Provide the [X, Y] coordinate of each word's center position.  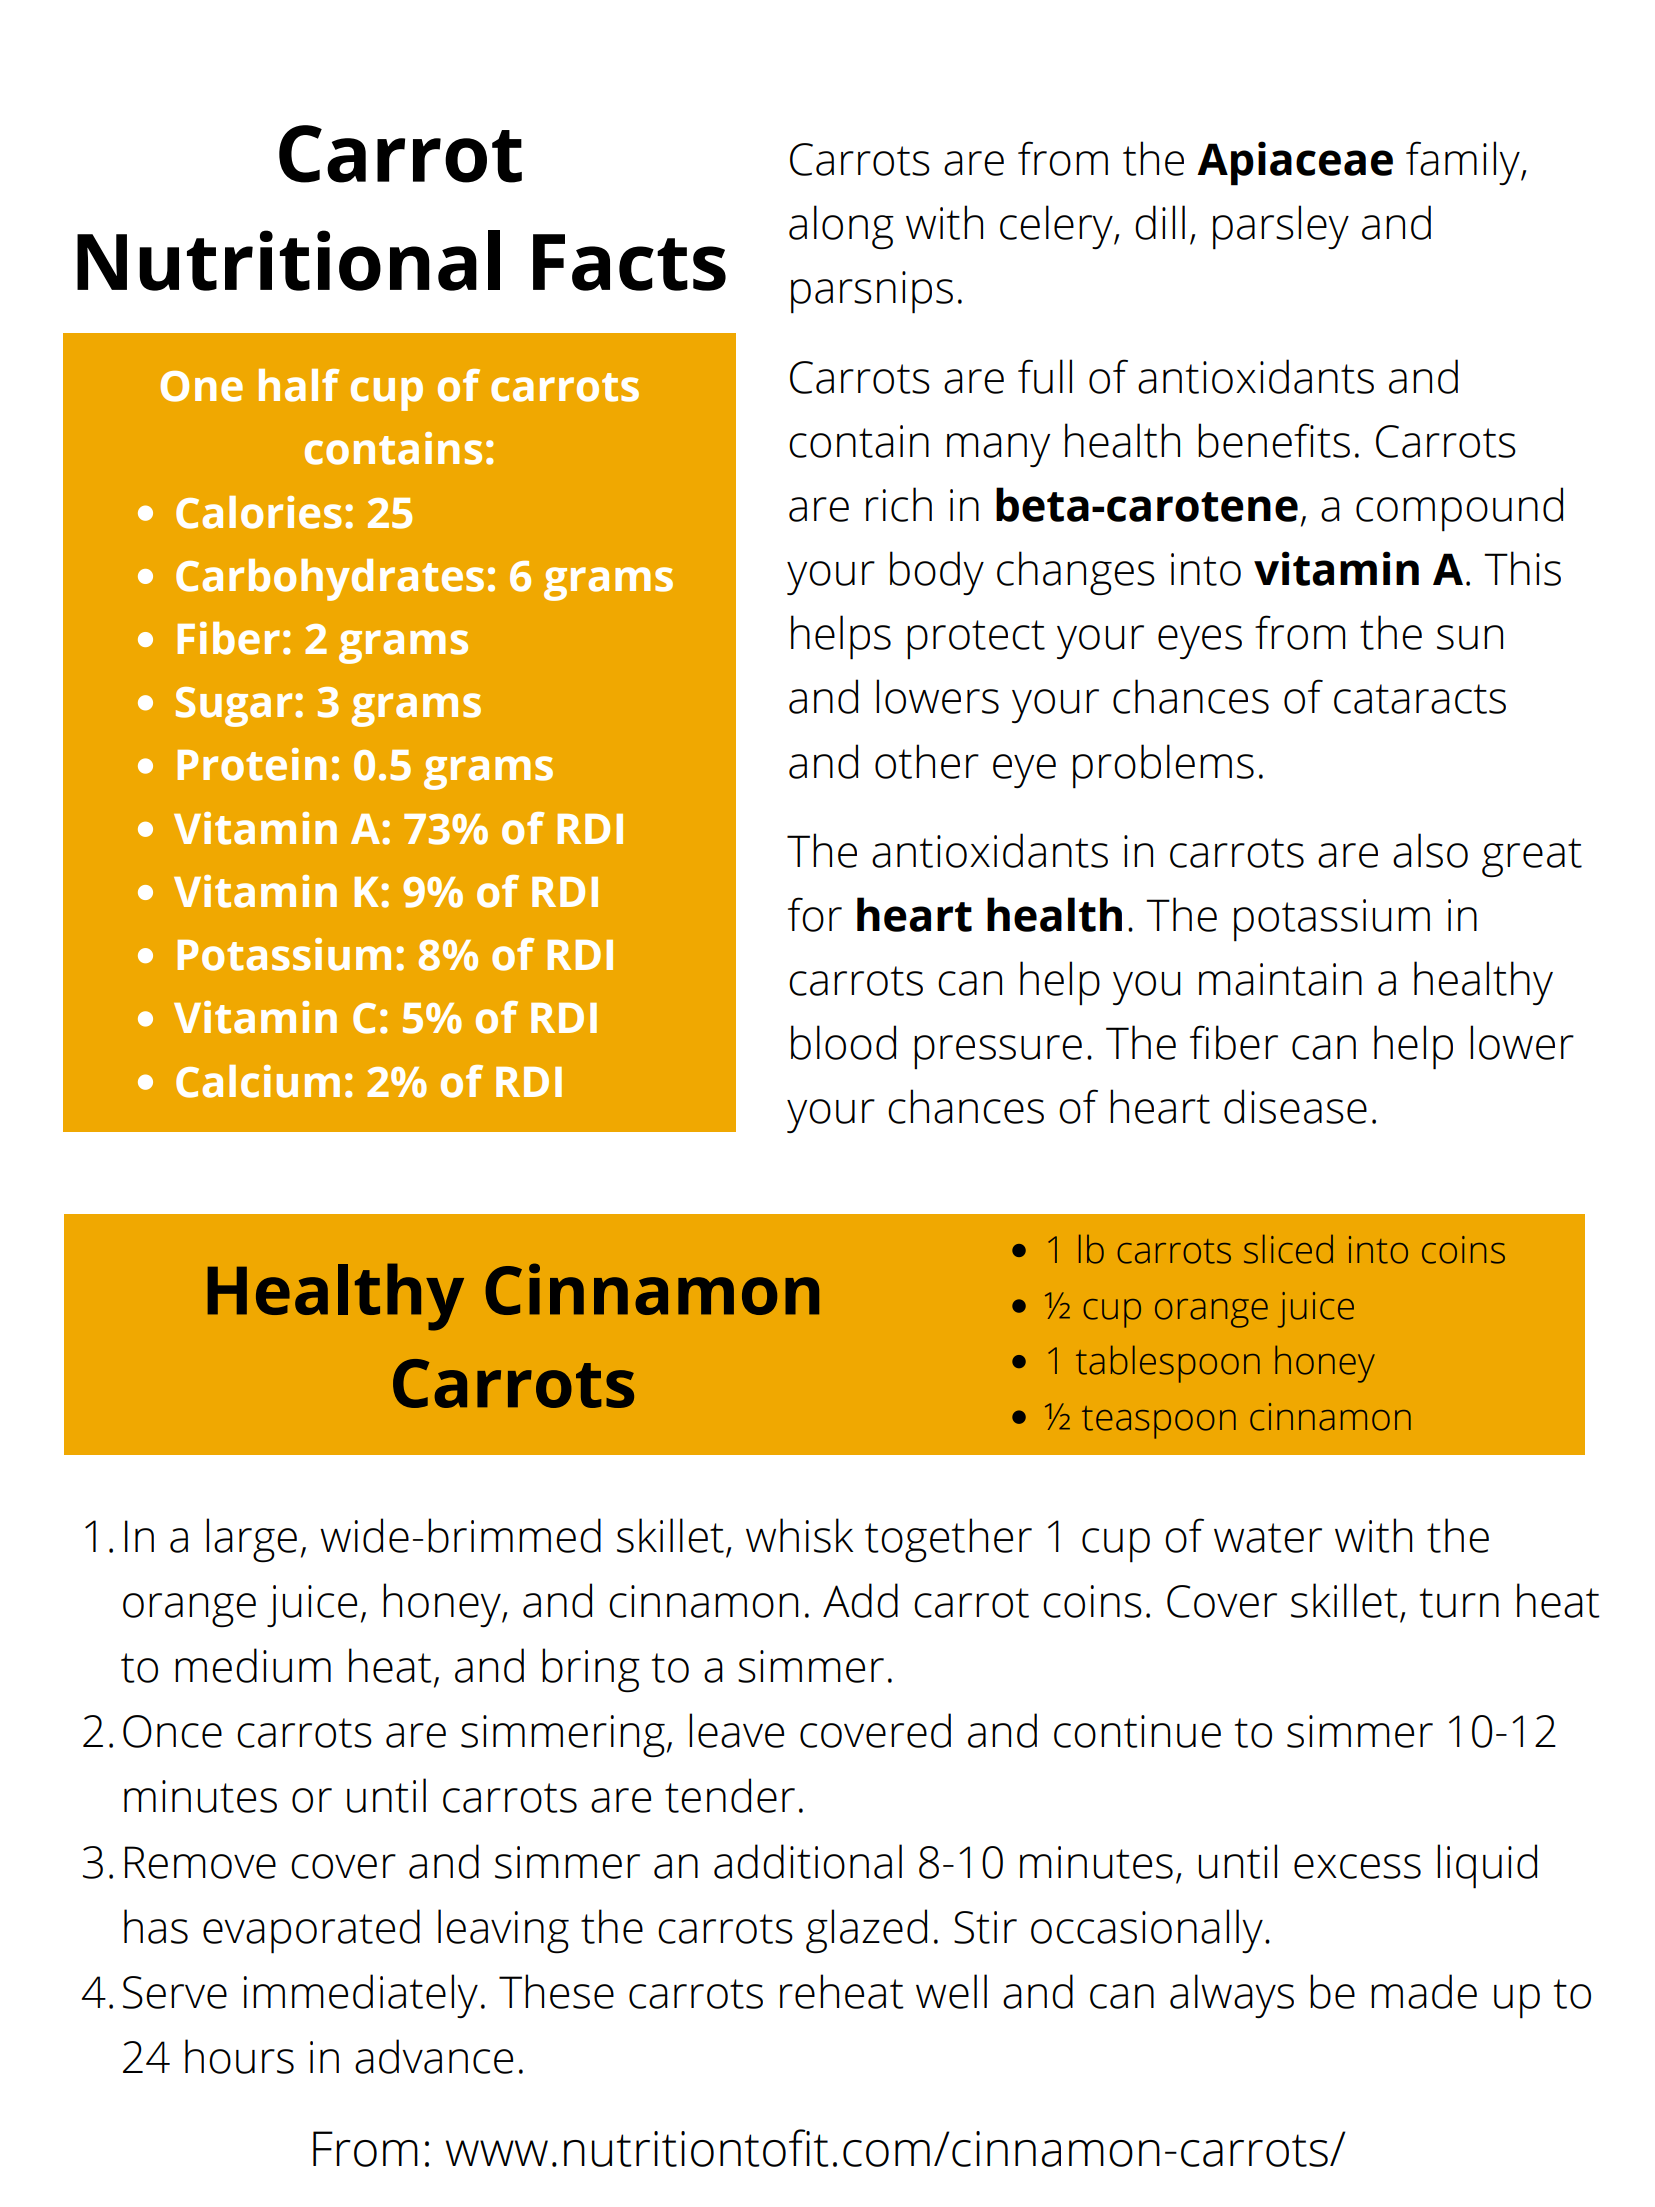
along [841, 227]
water [1268, 1538]
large [251, 1540]
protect [976, 639]
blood [843, 1042]
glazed [866, 1931]
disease [1295, 1106]
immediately [361, 1996]
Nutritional [288, 260]
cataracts [1420, 699]
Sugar [234, 707]
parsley [1281, 227]
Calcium [258, 1081]
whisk [799, 1535]
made [1424, 1991]
